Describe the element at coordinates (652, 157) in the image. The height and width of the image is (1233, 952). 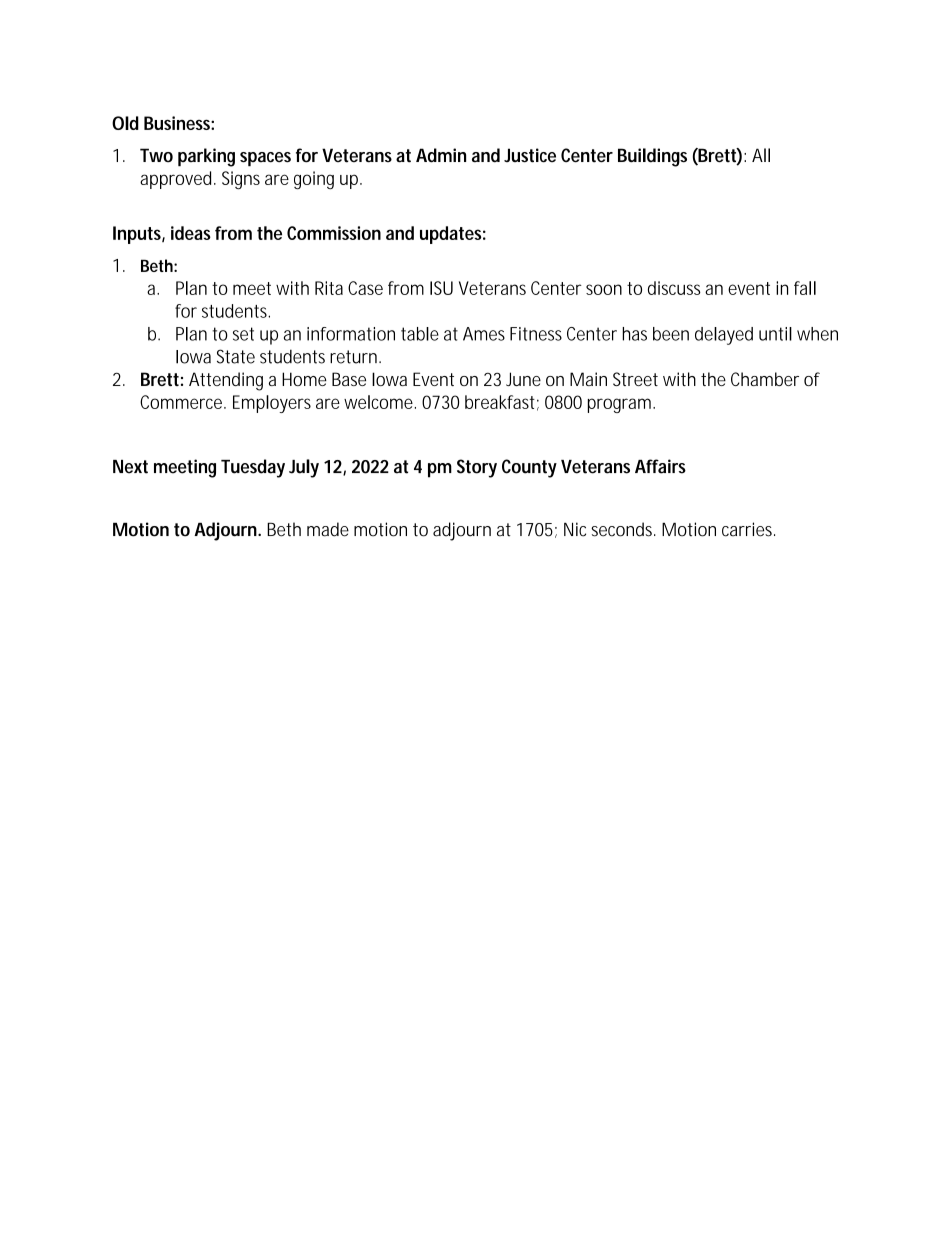
I see `Buildings` at that location.
